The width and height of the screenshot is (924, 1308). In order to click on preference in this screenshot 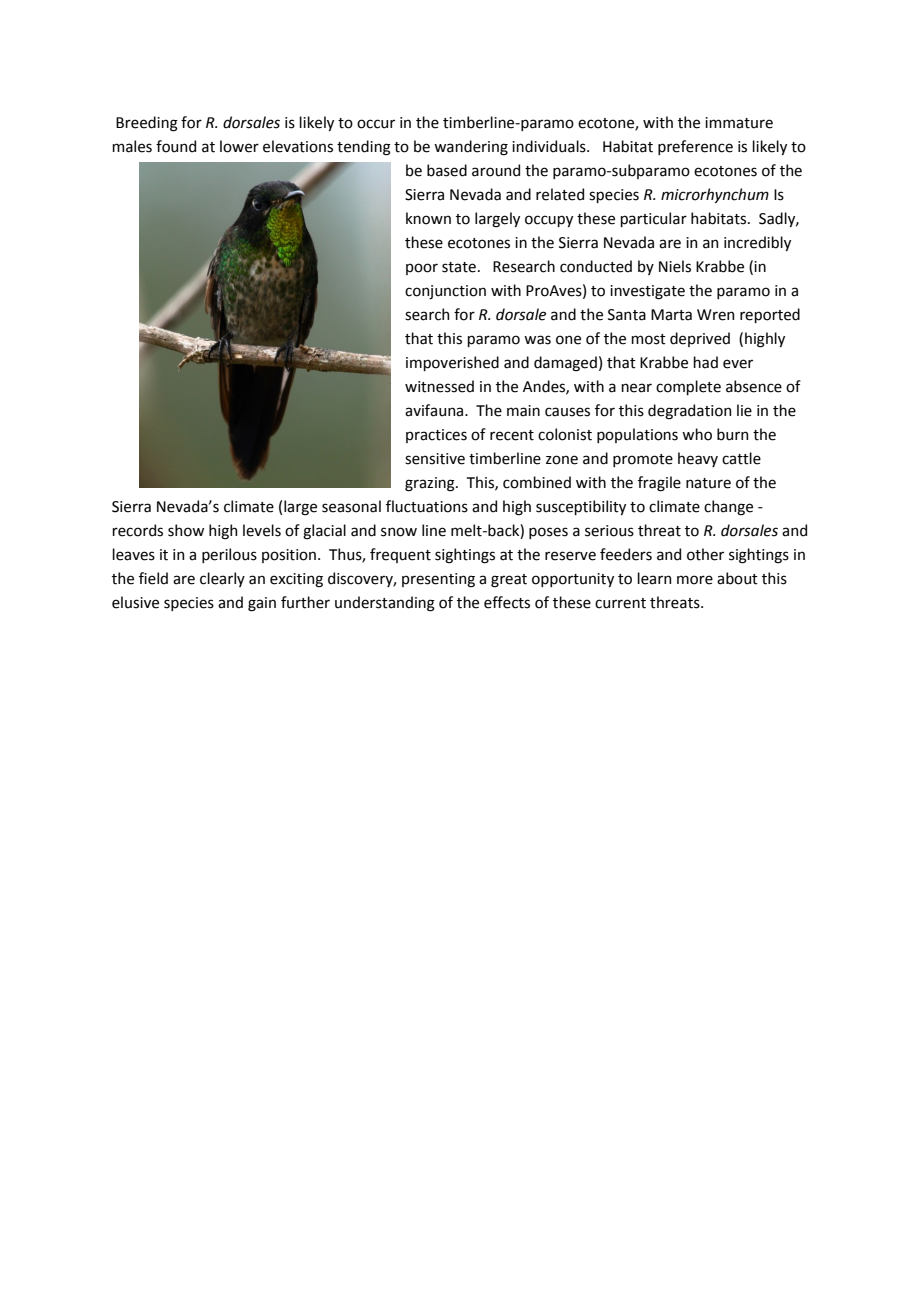, I will do `click(695, 147)`.
